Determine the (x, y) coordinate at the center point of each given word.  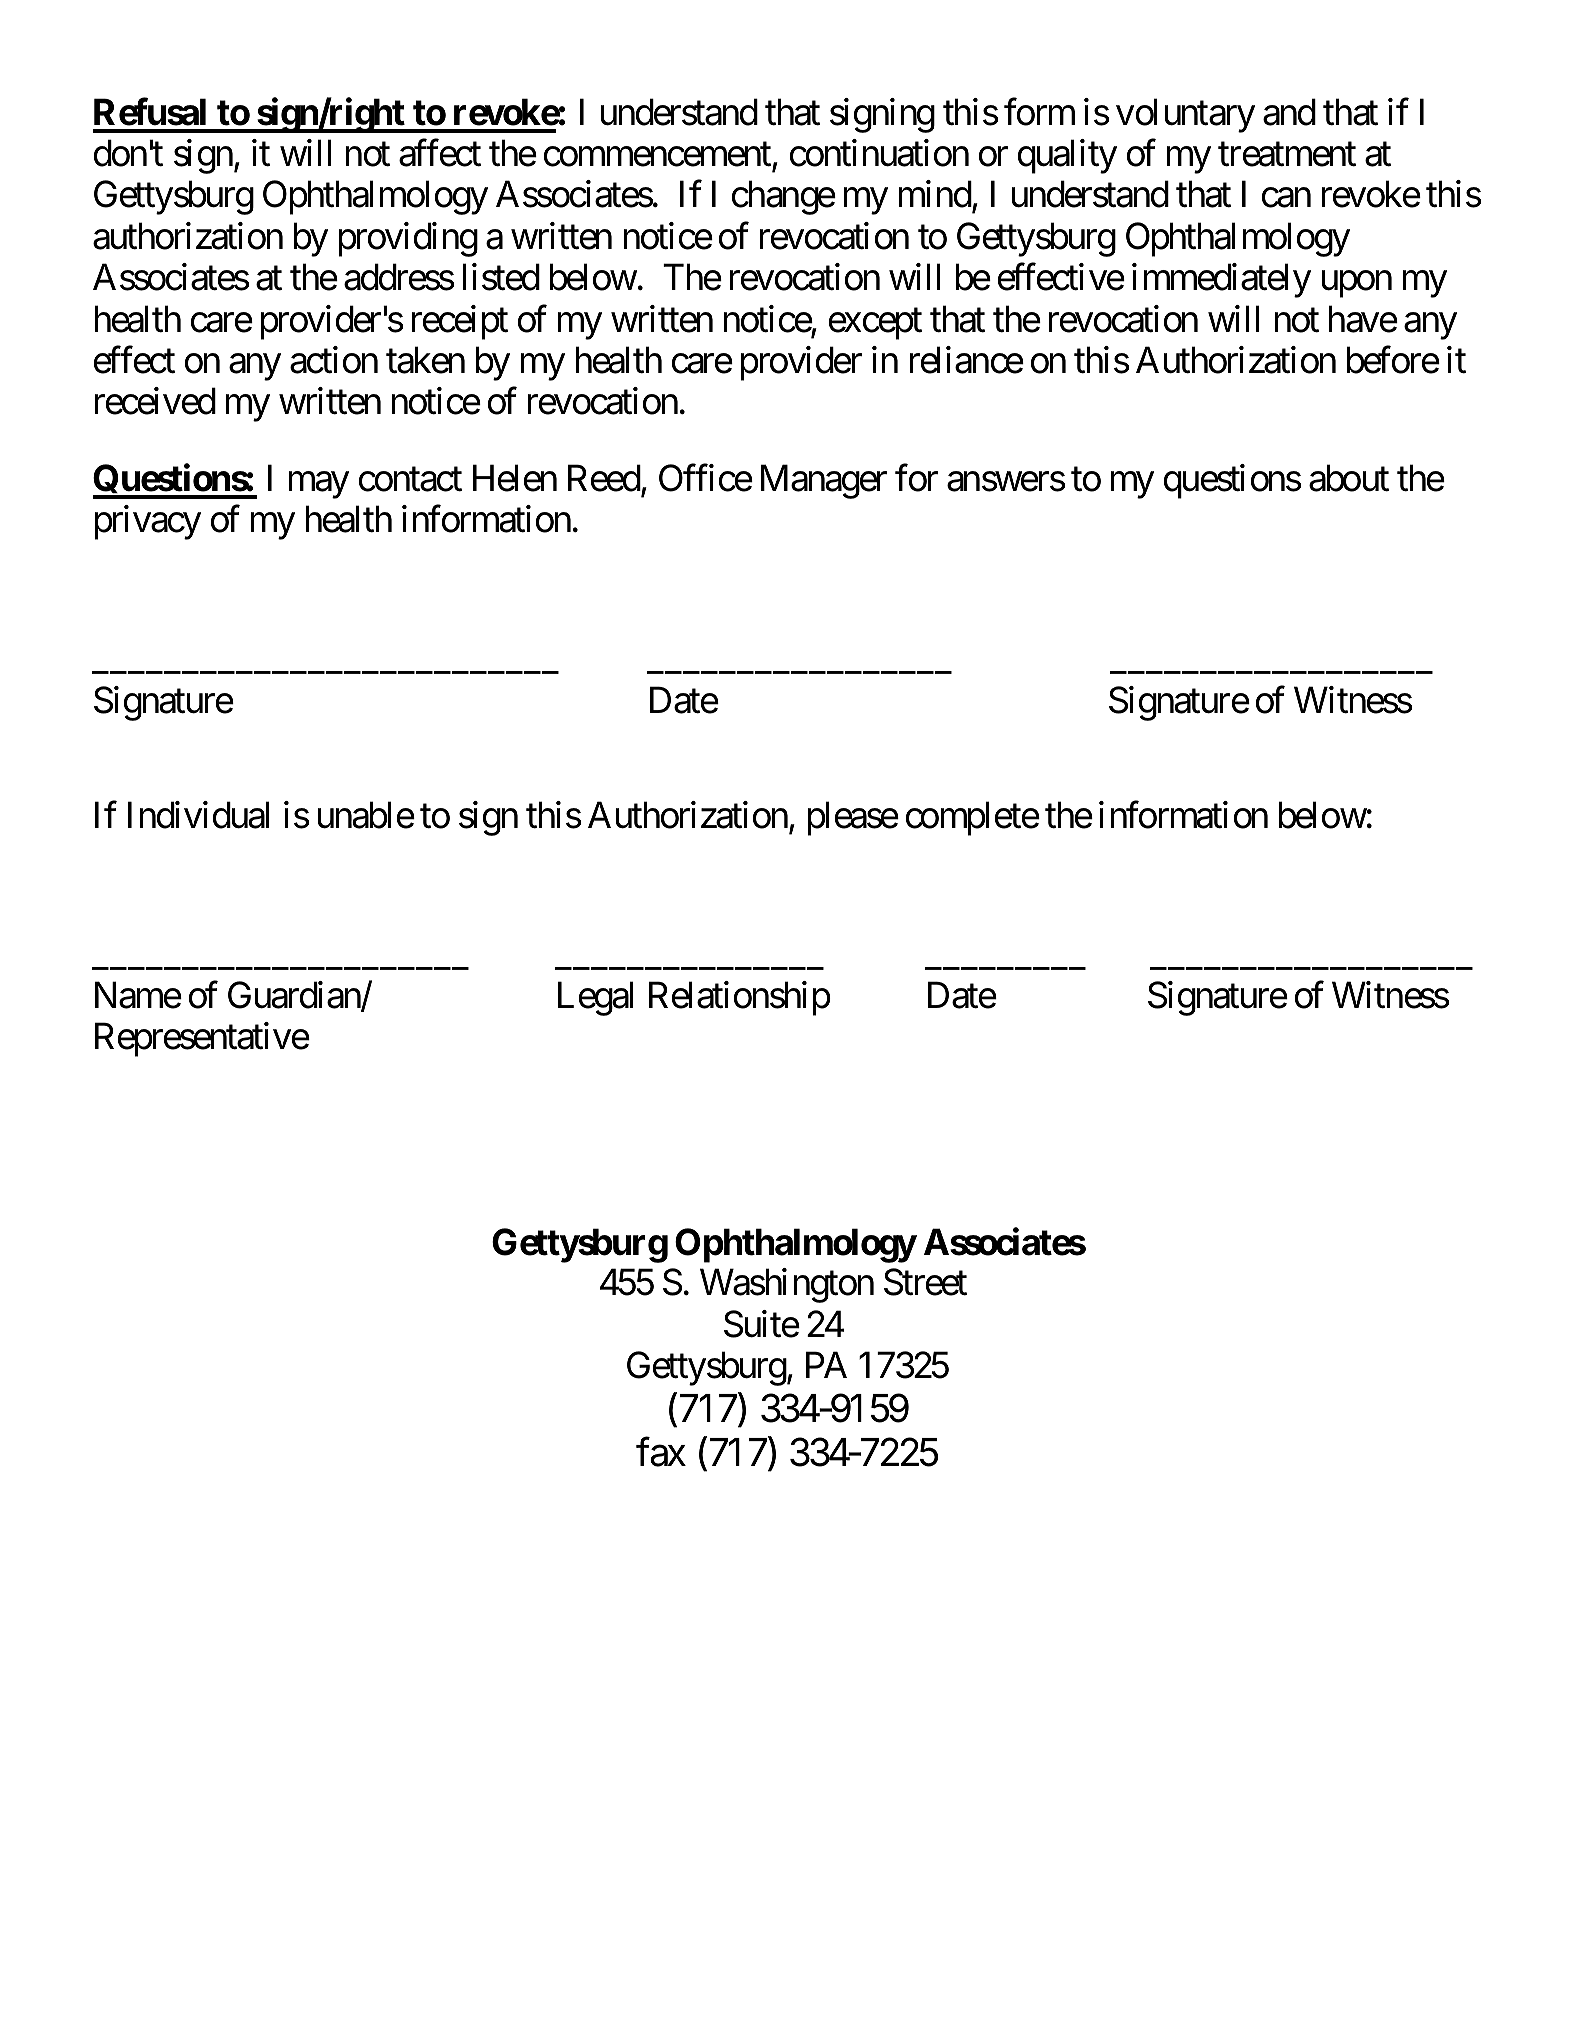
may (318, 485)
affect (440, 153)
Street (925, 1282)
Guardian (295, 996)
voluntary (1185, 115)
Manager (824, 482)
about (1349, 478)
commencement (657, 155)
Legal (595, 998)
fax (661, 1452)
